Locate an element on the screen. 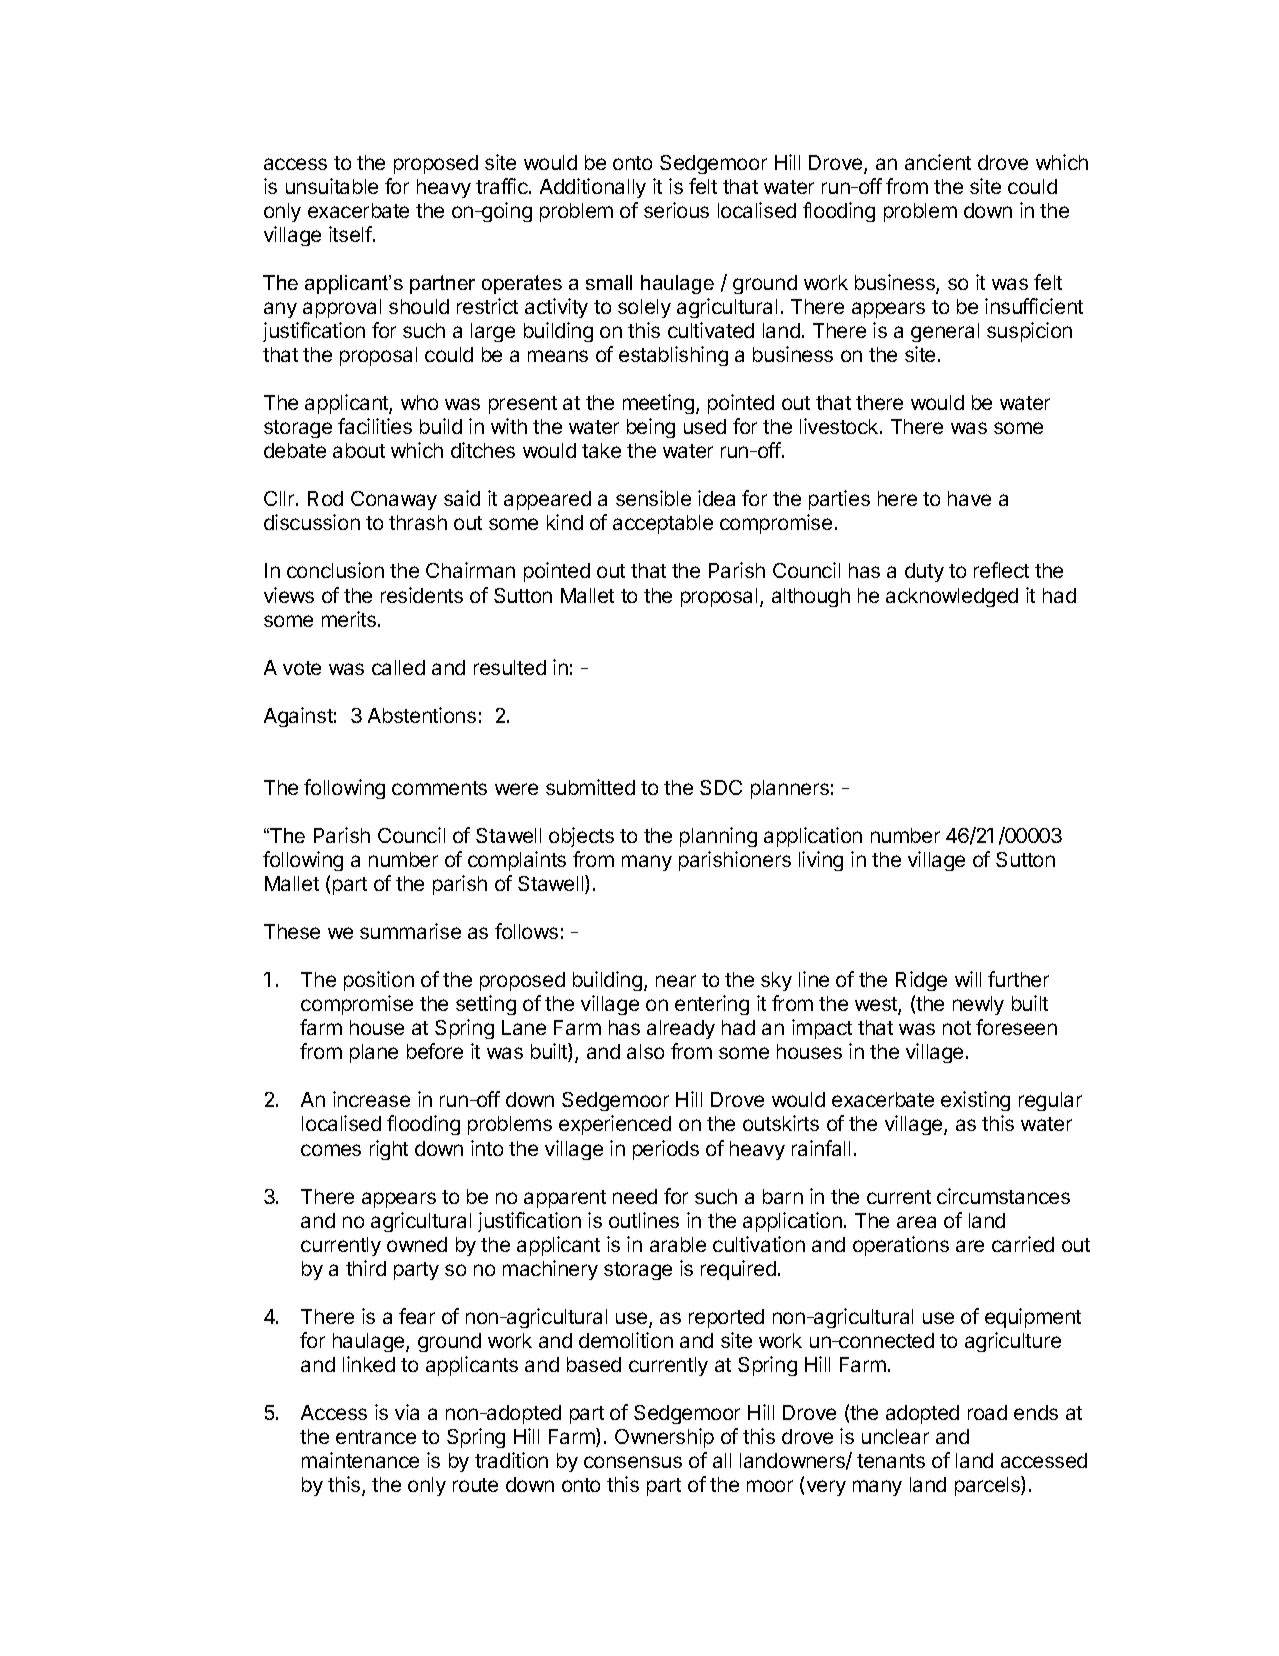 This screenshot has height=1656, width=1279. Ownership is located at coordinates (664, 1438).
